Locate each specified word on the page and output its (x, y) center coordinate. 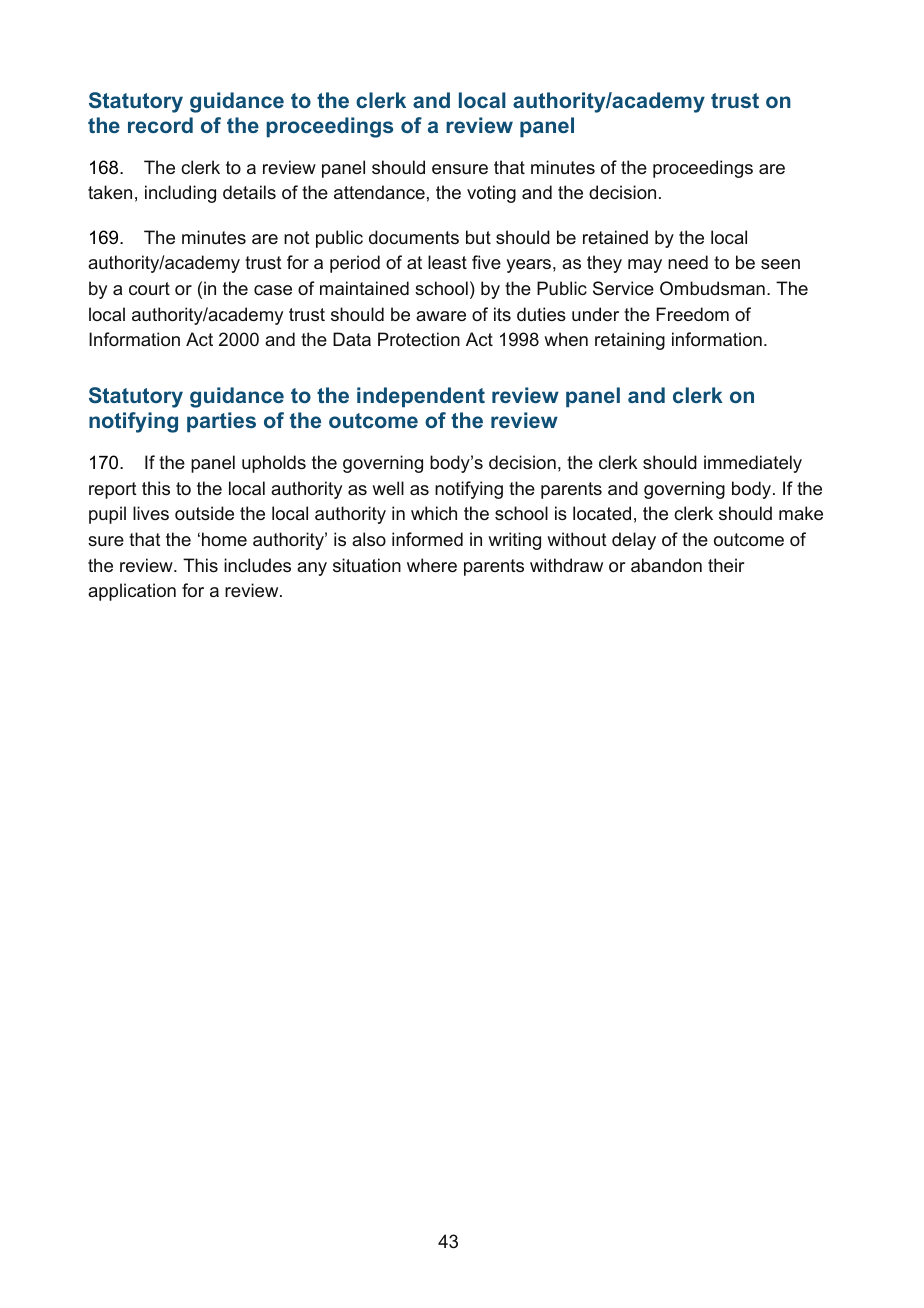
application (132, 592)
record (160, 125)
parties (221, 422)
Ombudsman (712, 288)
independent (421, 397)
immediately (753, 464)
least (447, 262)
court (149, 288)
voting (491, 194)
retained (615, 237)
